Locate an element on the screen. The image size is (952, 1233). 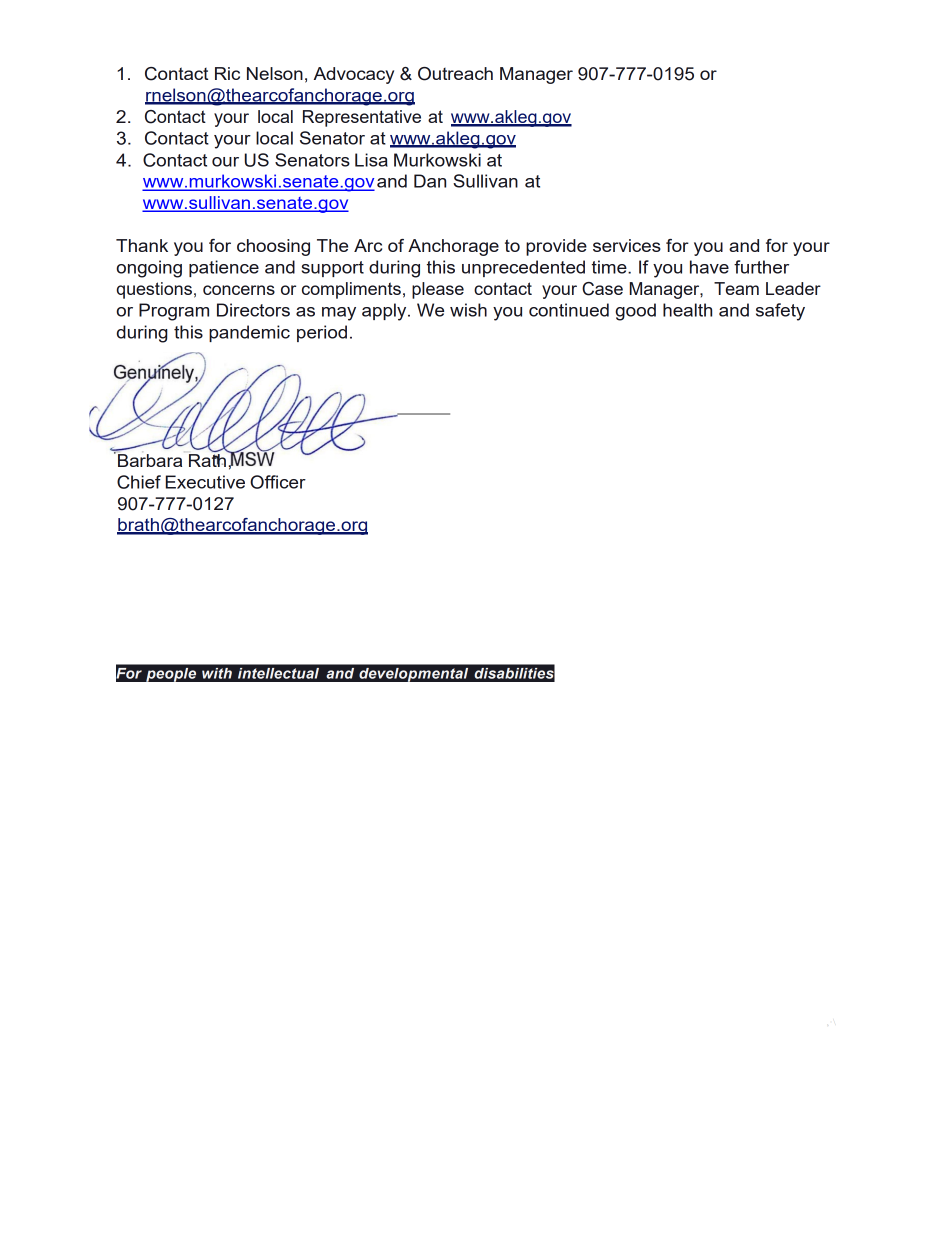
Outreach is located at coordinates (455, 74).
